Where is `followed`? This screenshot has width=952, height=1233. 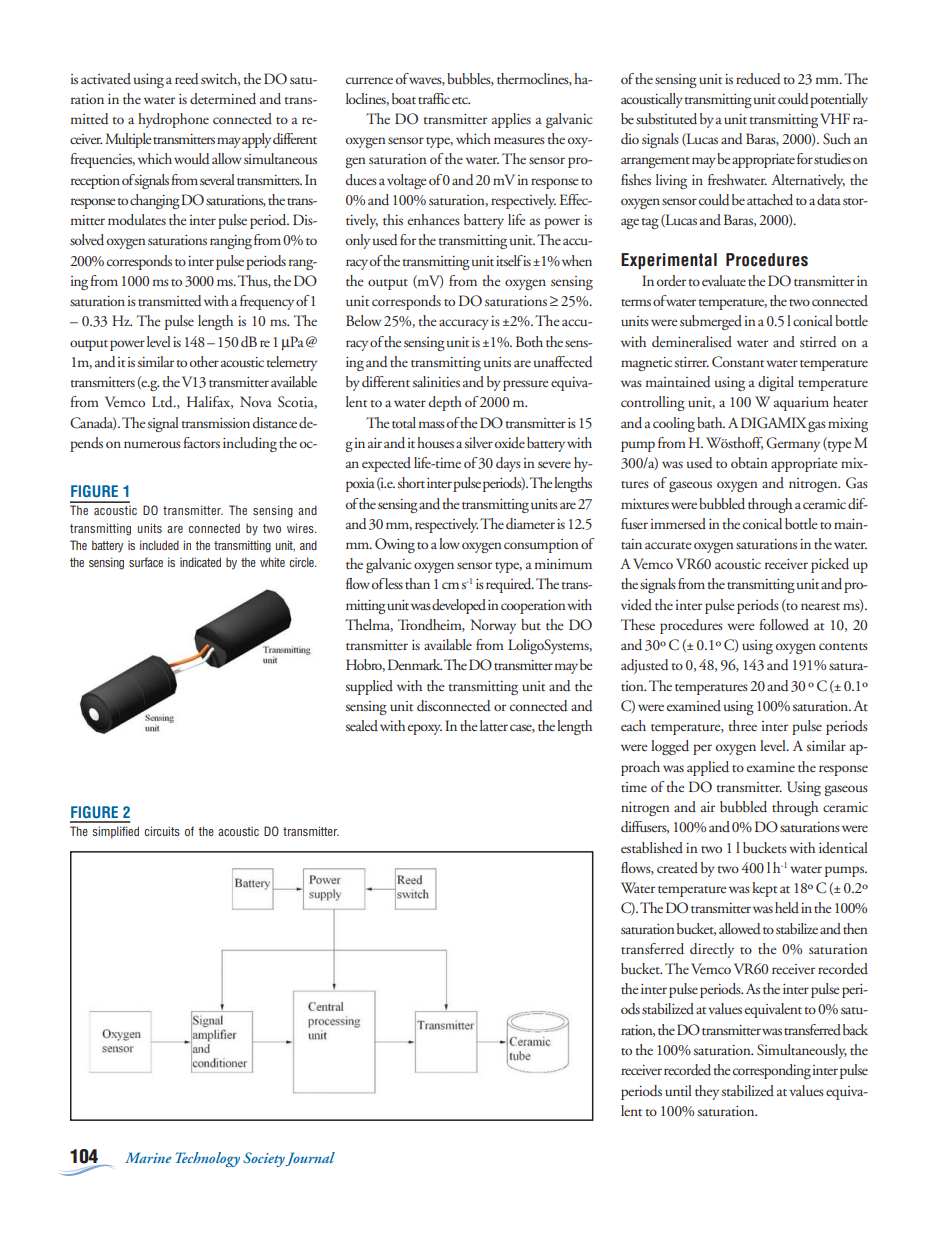
followed is located at coordinates (784, 624).
